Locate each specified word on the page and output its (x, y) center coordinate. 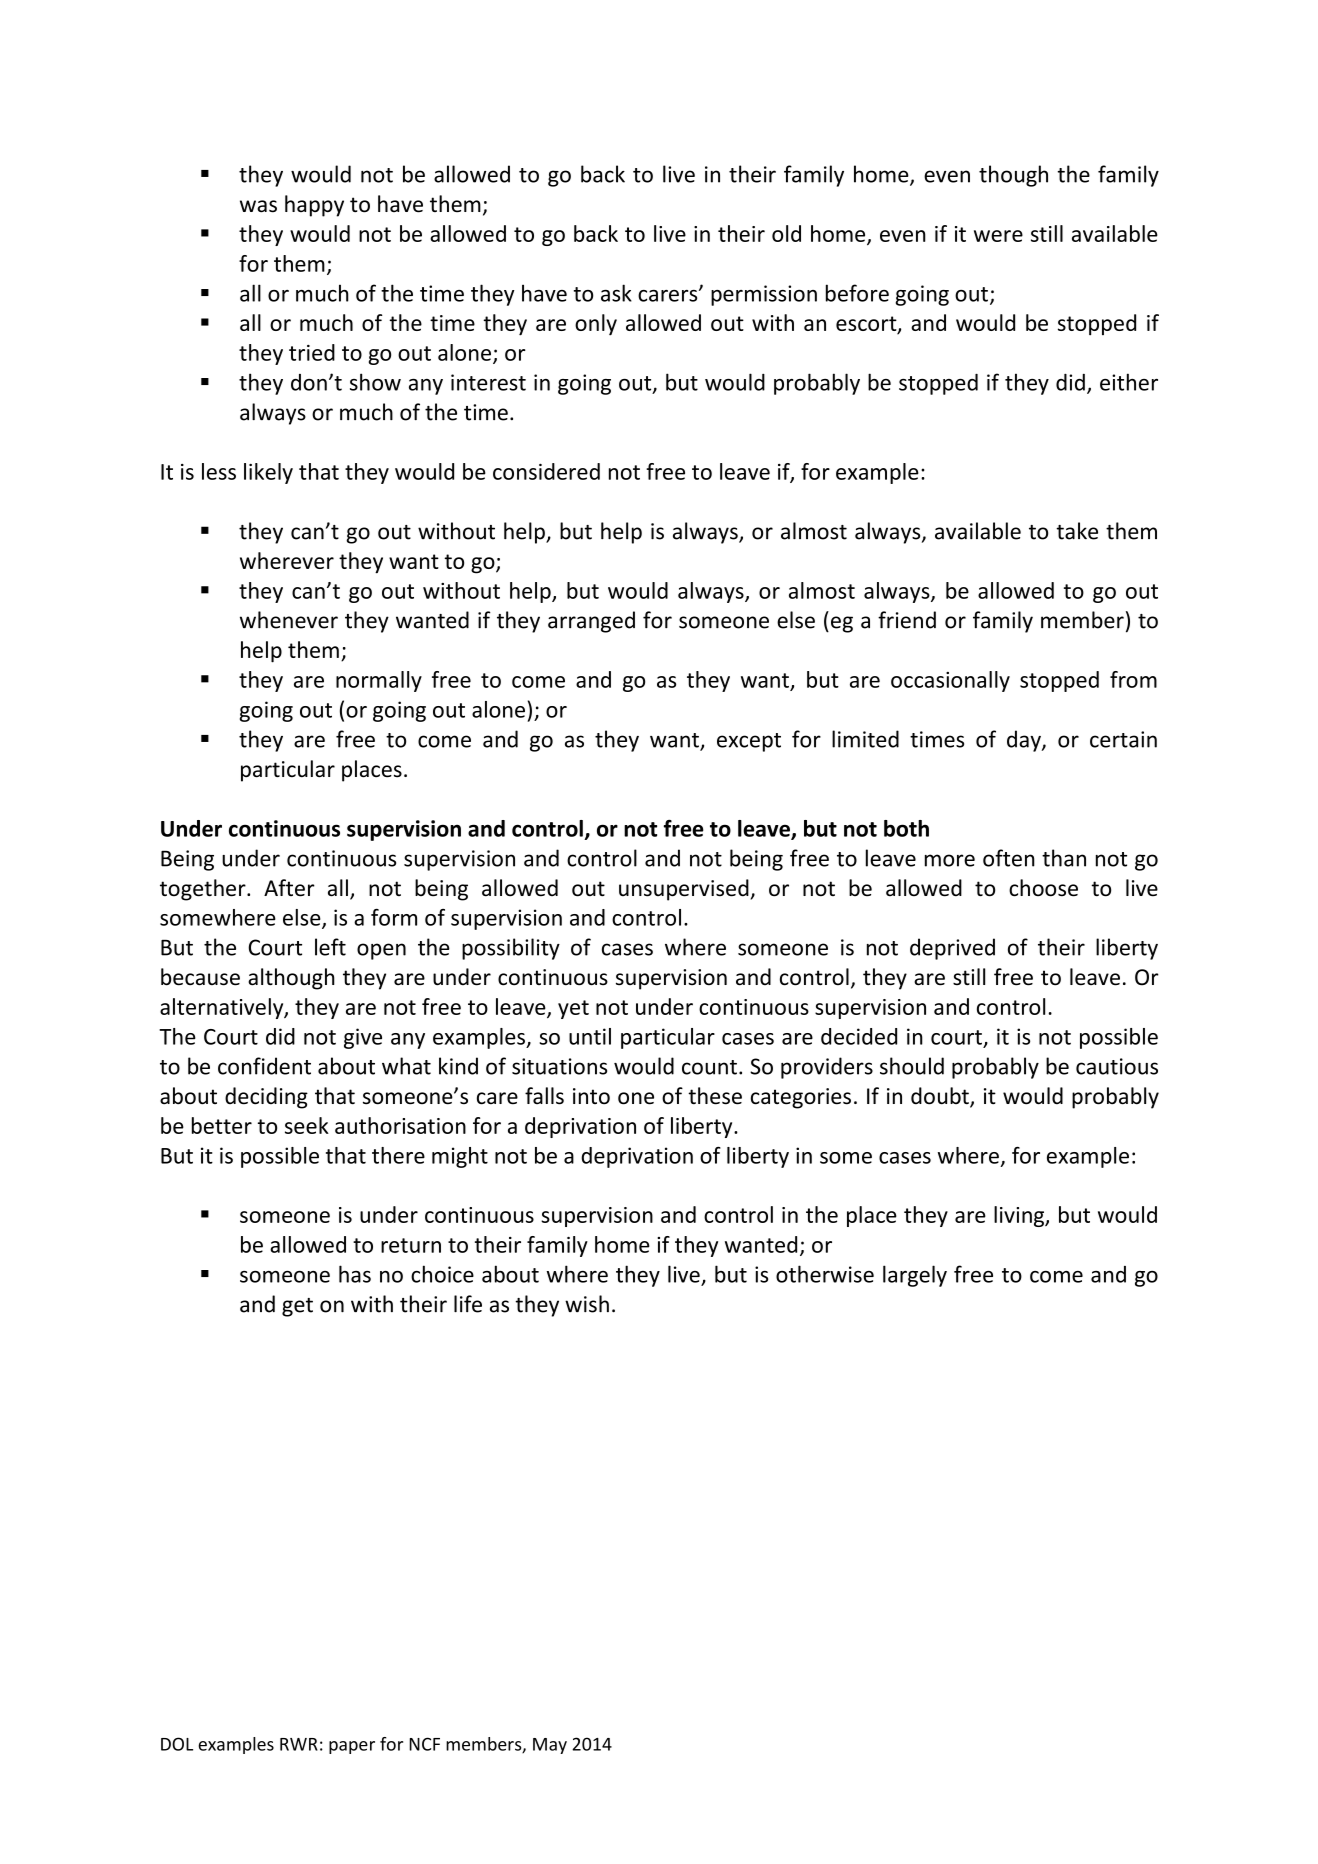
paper (352, 1747)
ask (616, 293)
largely (915, 1276)
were (998, 236)
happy (314, 206)
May (550, 1746)
